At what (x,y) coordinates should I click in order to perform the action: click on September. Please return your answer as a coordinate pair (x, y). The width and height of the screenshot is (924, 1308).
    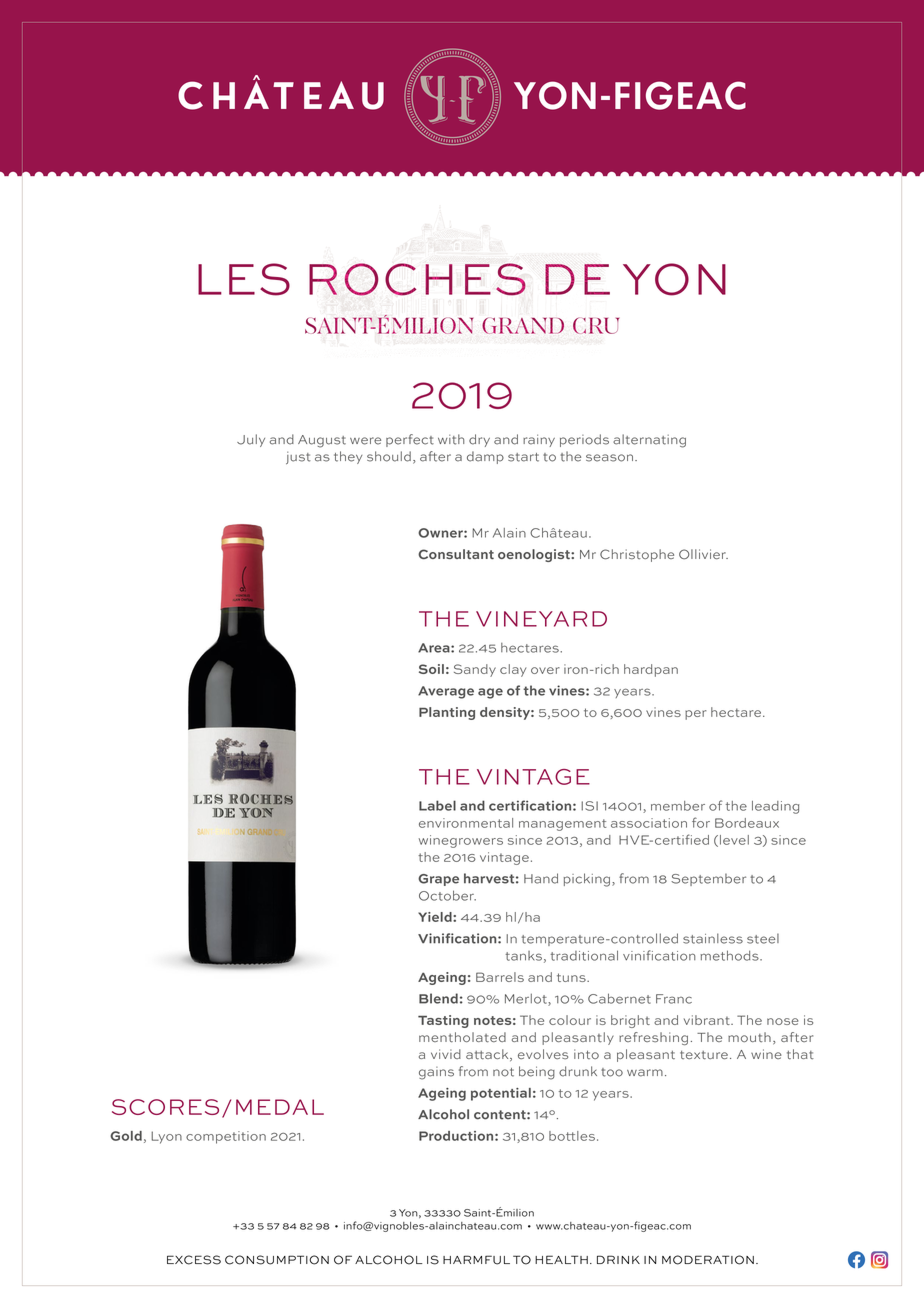
    Looking at the image, I should click on (708, 879).
